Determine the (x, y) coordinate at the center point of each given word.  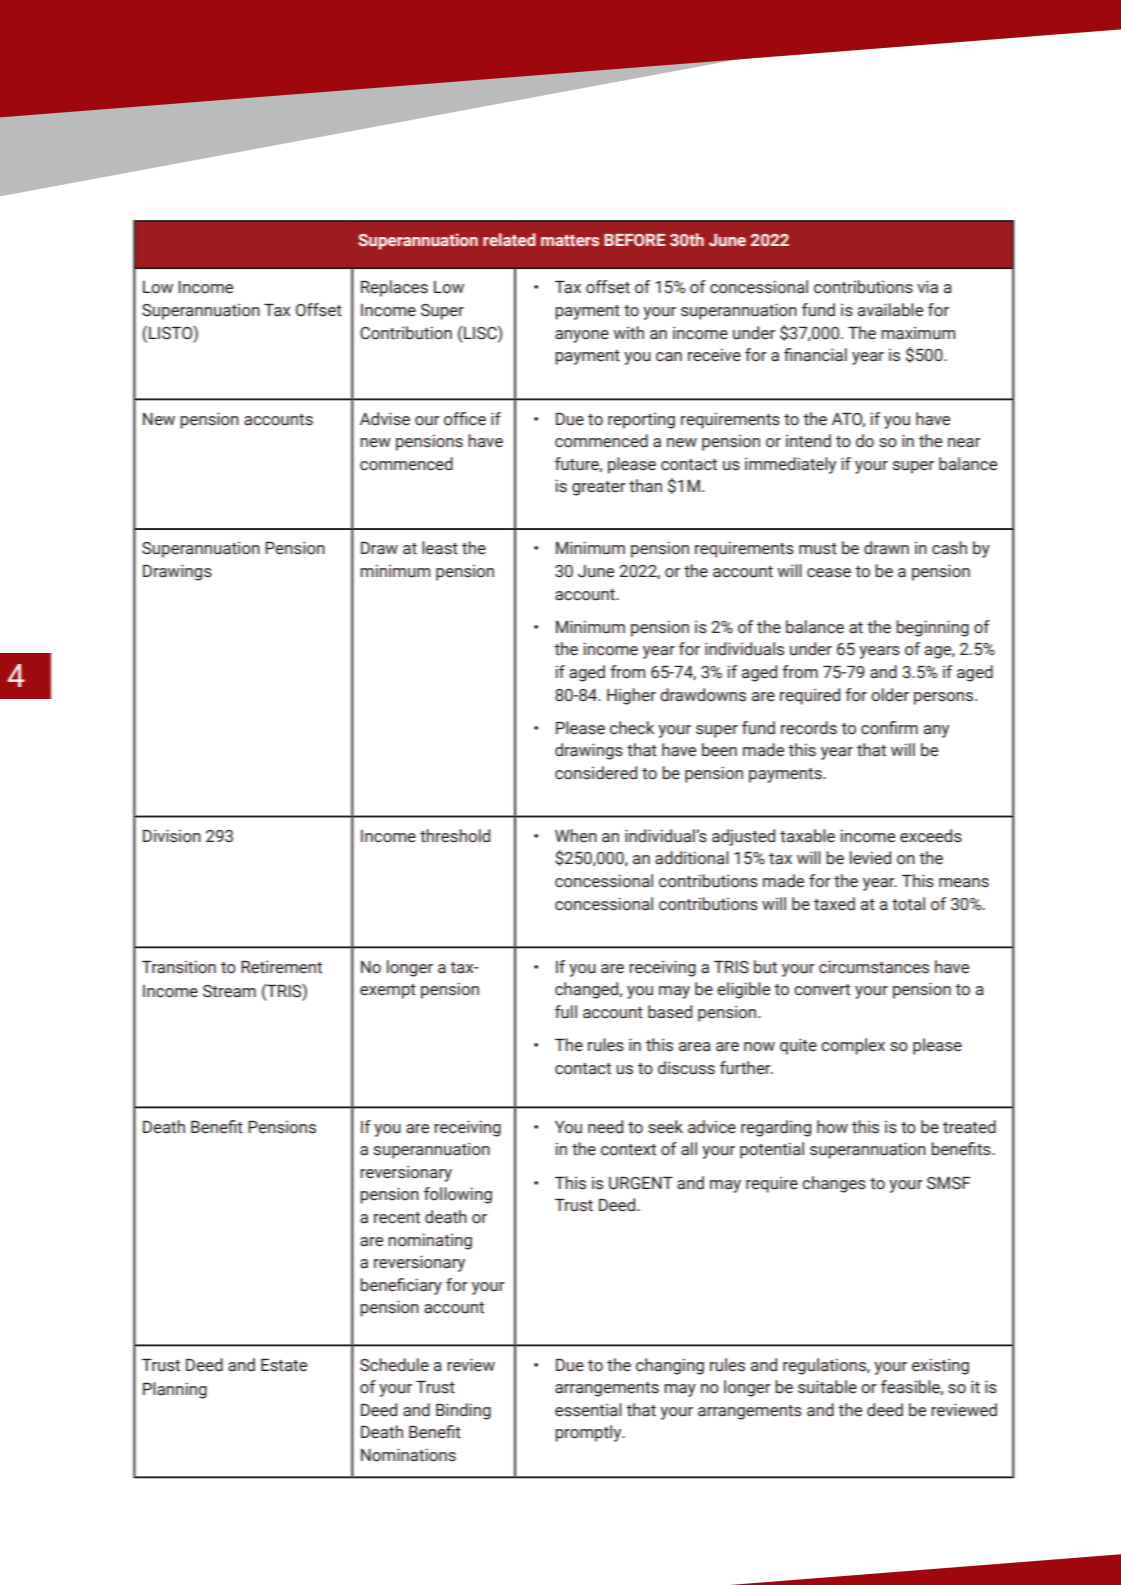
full (566, 1012)
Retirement (281, 967)
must (818, 549)
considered (596, 773)
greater (599, 488)
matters (570, 241)
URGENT (641, 1183)
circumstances (874, 967)
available (890, 310)
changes (834, 1184)
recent (397, 1218)
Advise (385, 419)
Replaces (394, 288)
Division (172, 836)
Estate (284, 1365)
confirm (889, 728)
